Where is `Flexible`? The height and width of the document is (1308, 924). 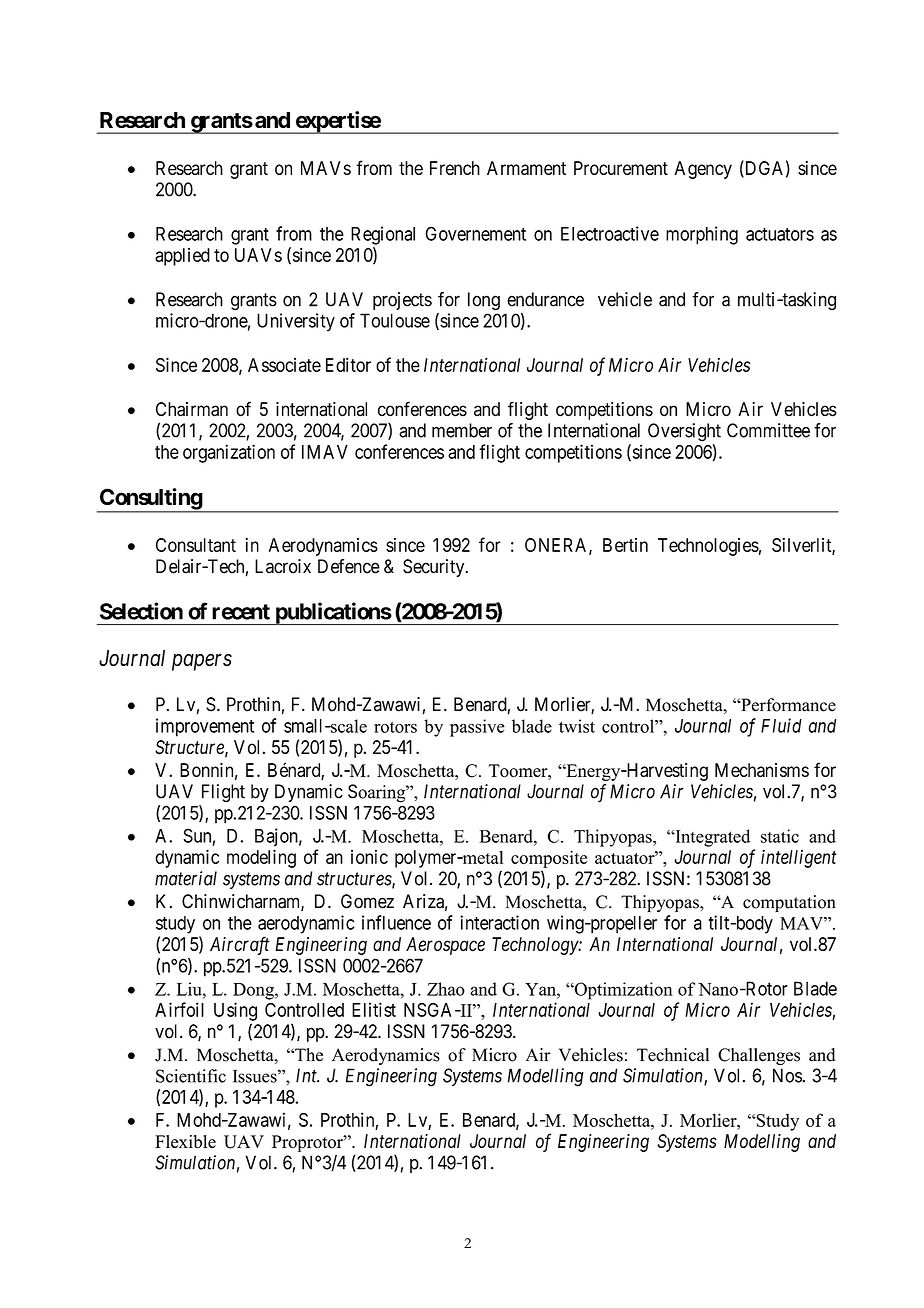 Flexible is located at coordinates (185, 1141).
